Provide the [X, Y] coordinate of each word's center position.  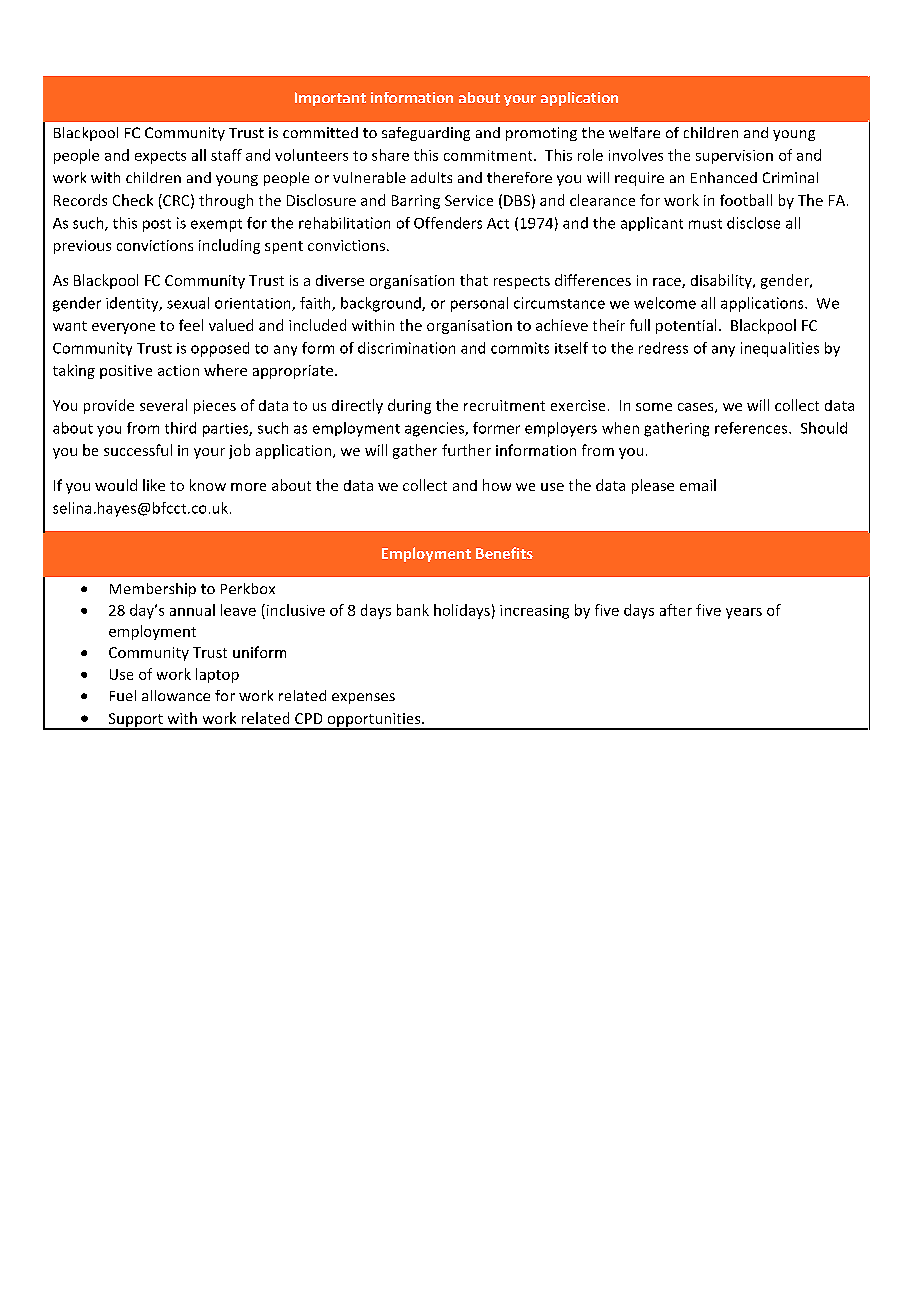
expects [160, 157]
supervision [734, 157]
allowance [176, 695]
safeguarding [426, 134]
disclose [753, 223]
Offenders [448, 223]
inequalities [780, 349]
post [157, 225]
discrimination [406, 348]
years [744, 613]
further [466, 450]
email [698, 485]
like [154, 485]
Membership [153, 590]
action [178, 370]
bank [413, 610]
